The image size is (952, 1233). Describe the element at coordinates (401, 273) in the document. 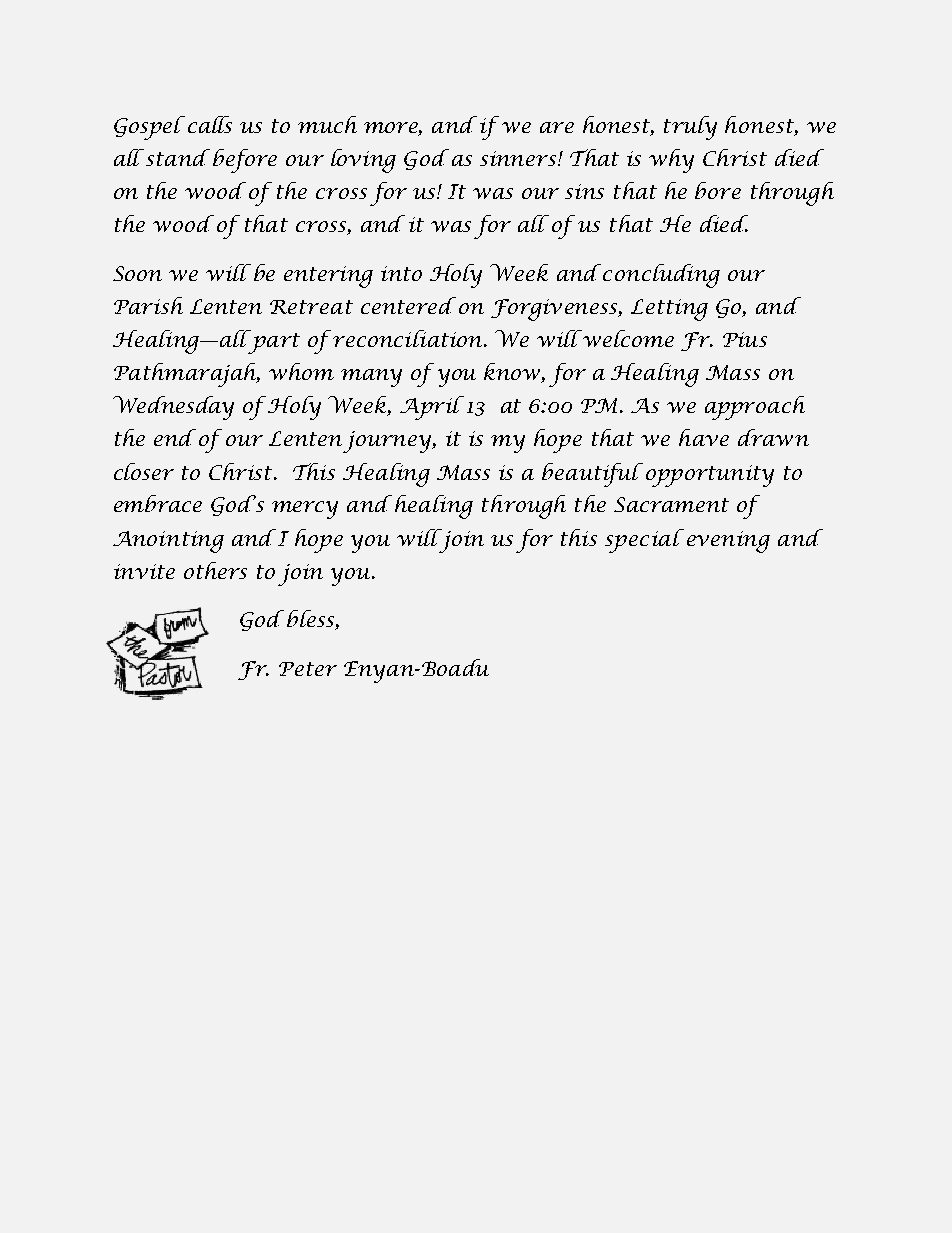

I see `into` at that location.
